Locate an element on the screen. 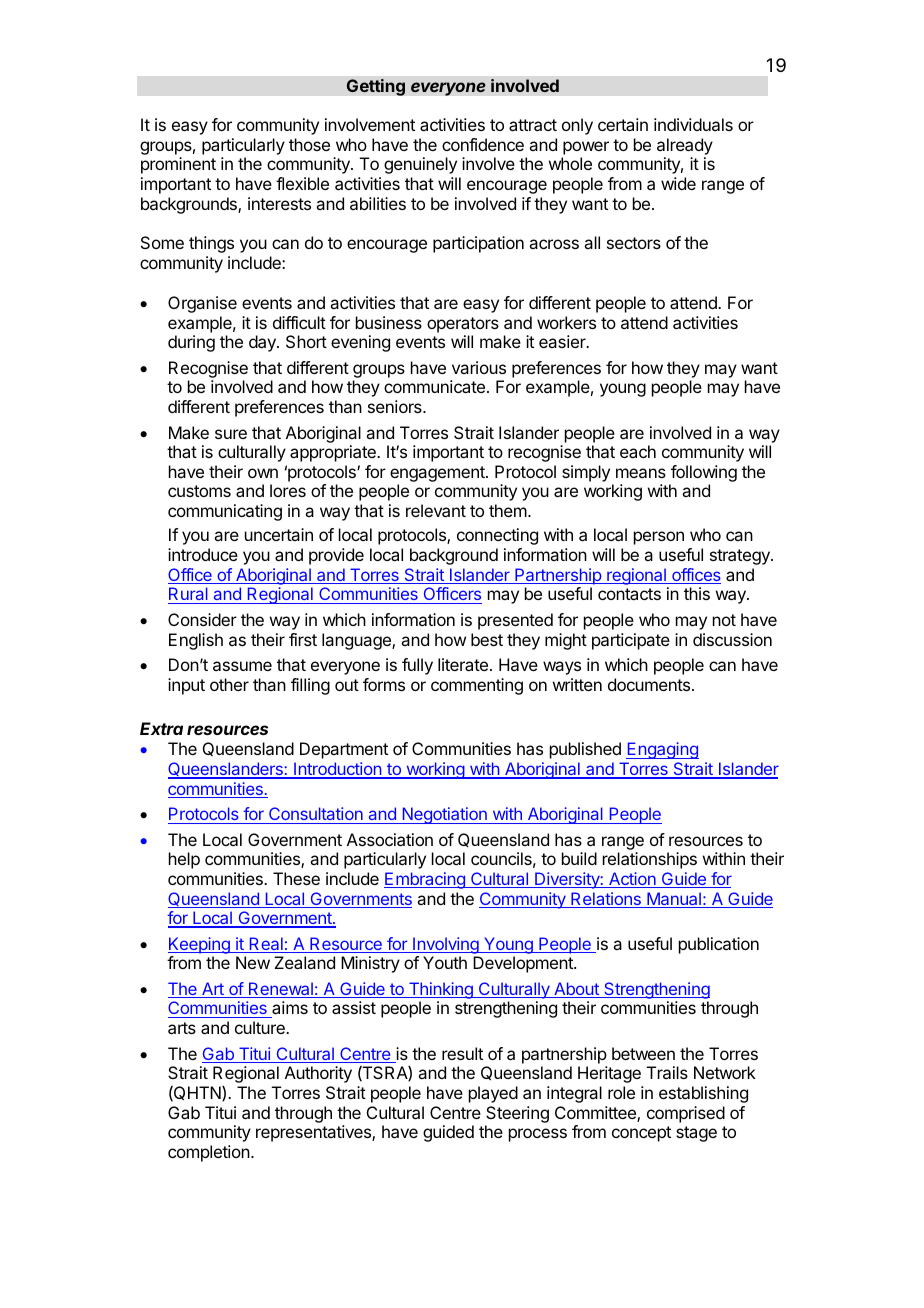 This screenshot has height=1308, width=924. Organise is located at coordinates (202, 304).
